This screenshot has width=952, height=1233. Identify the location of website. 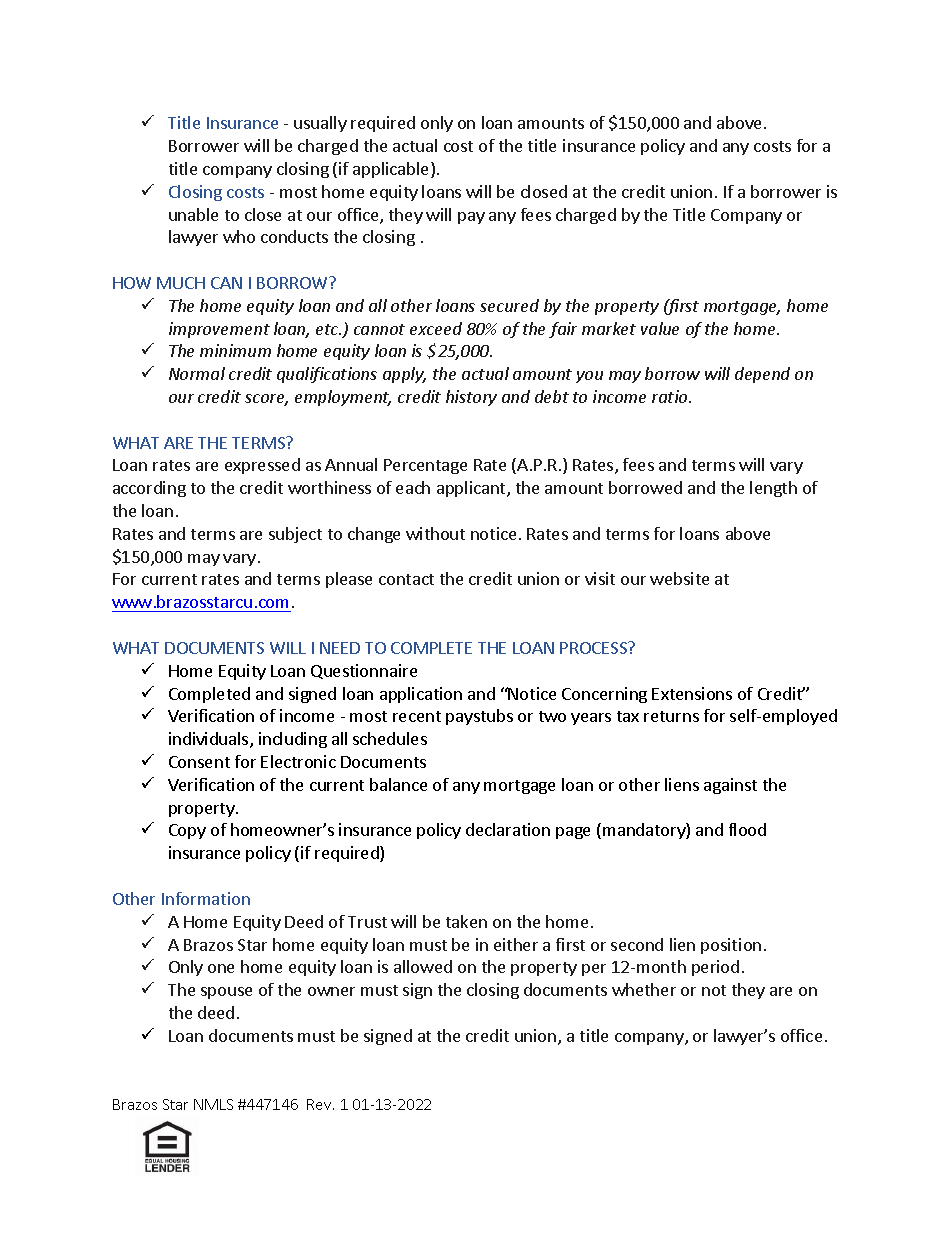
(679, 578).
